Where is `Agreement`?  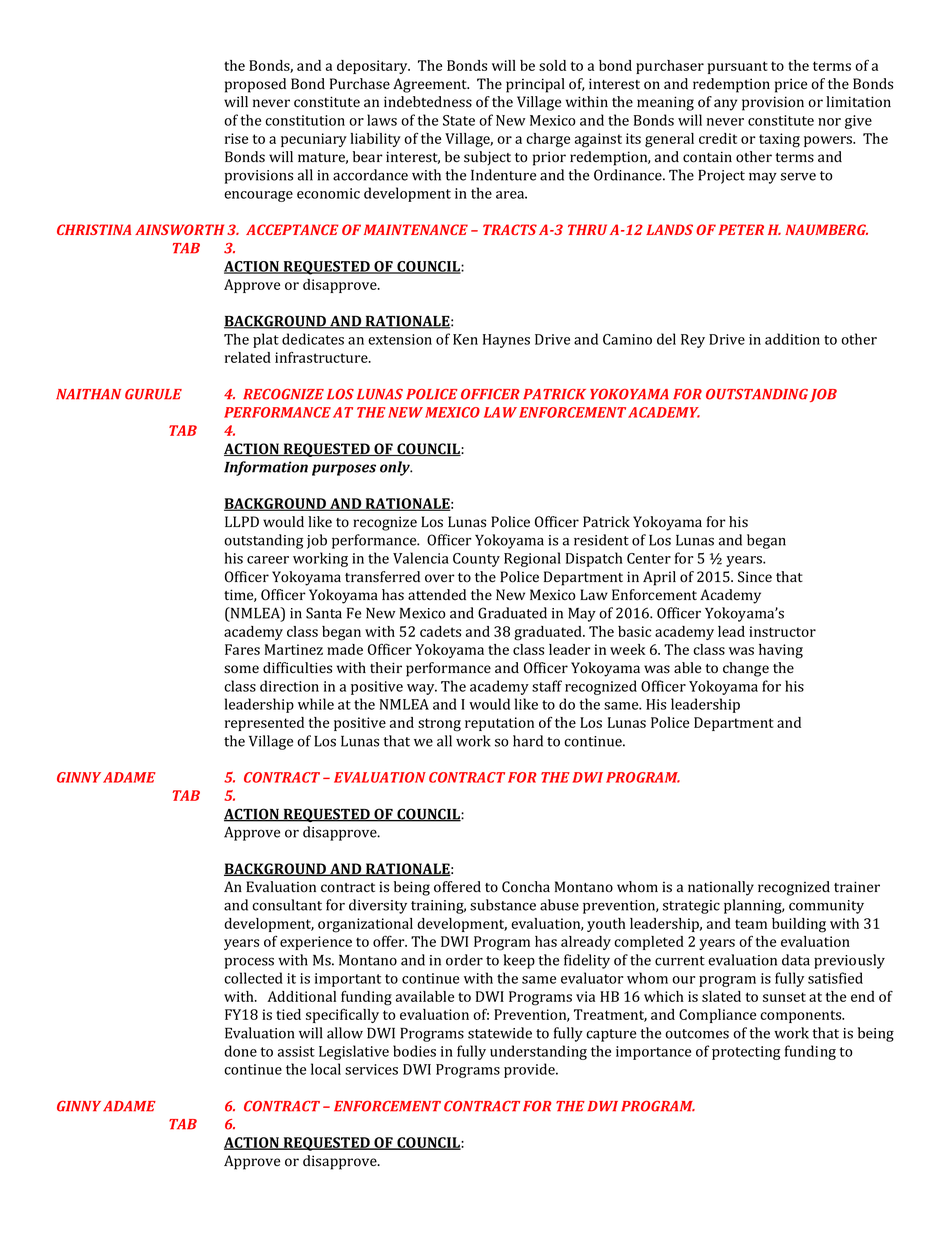
Agreement is located at coordinates (431, 85).
